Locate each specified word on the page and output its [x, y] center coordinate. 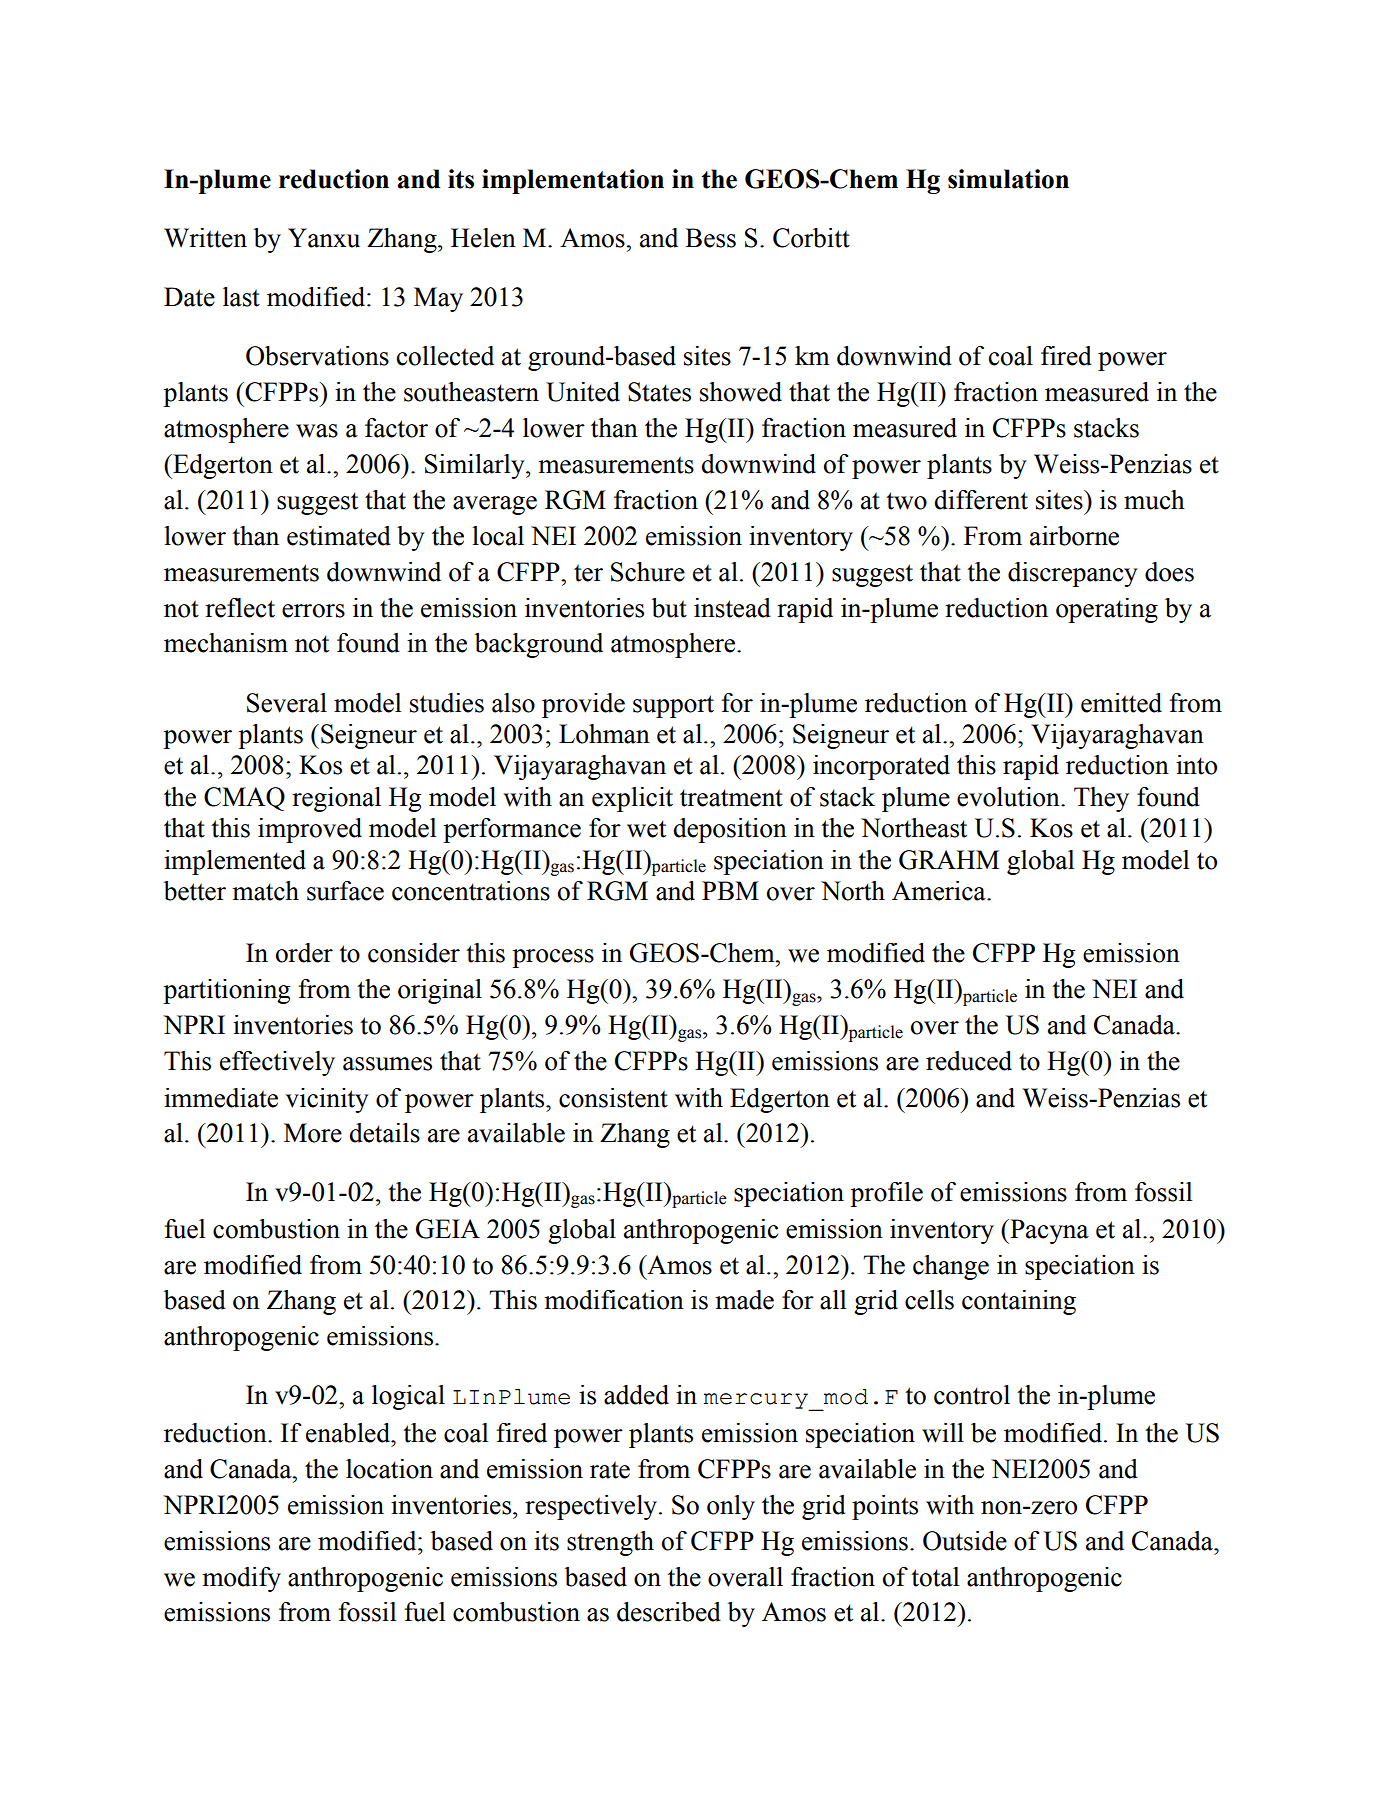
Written [205, 238]
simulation [1008, 179]
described [669, 1612]
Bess [710, 238]
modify [241, 1579]
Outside [965, 1541]
